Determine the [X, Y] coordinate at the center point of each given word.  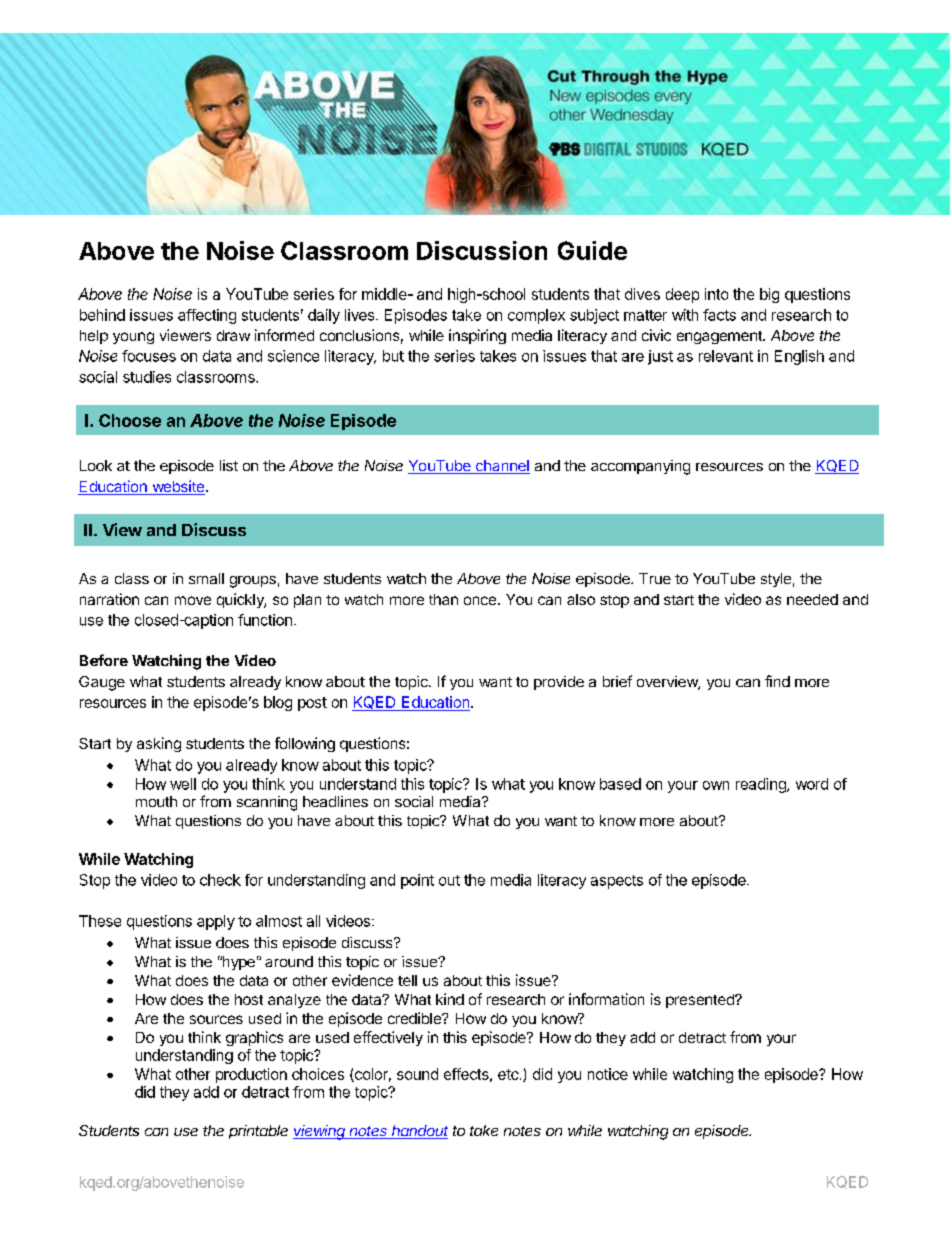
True [655, 578]
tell [407, 980]
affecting [207, 316]
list [229, 465]
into [716, 294]
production [251, 1075]
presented [701, 1001]
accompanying [640, 467]
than [443, 599]
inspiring [477, 336]
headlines [335, 801]
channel [501, 467]
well [183, 784]
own [716, 785]
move [193, 600]
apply [216, 922]
